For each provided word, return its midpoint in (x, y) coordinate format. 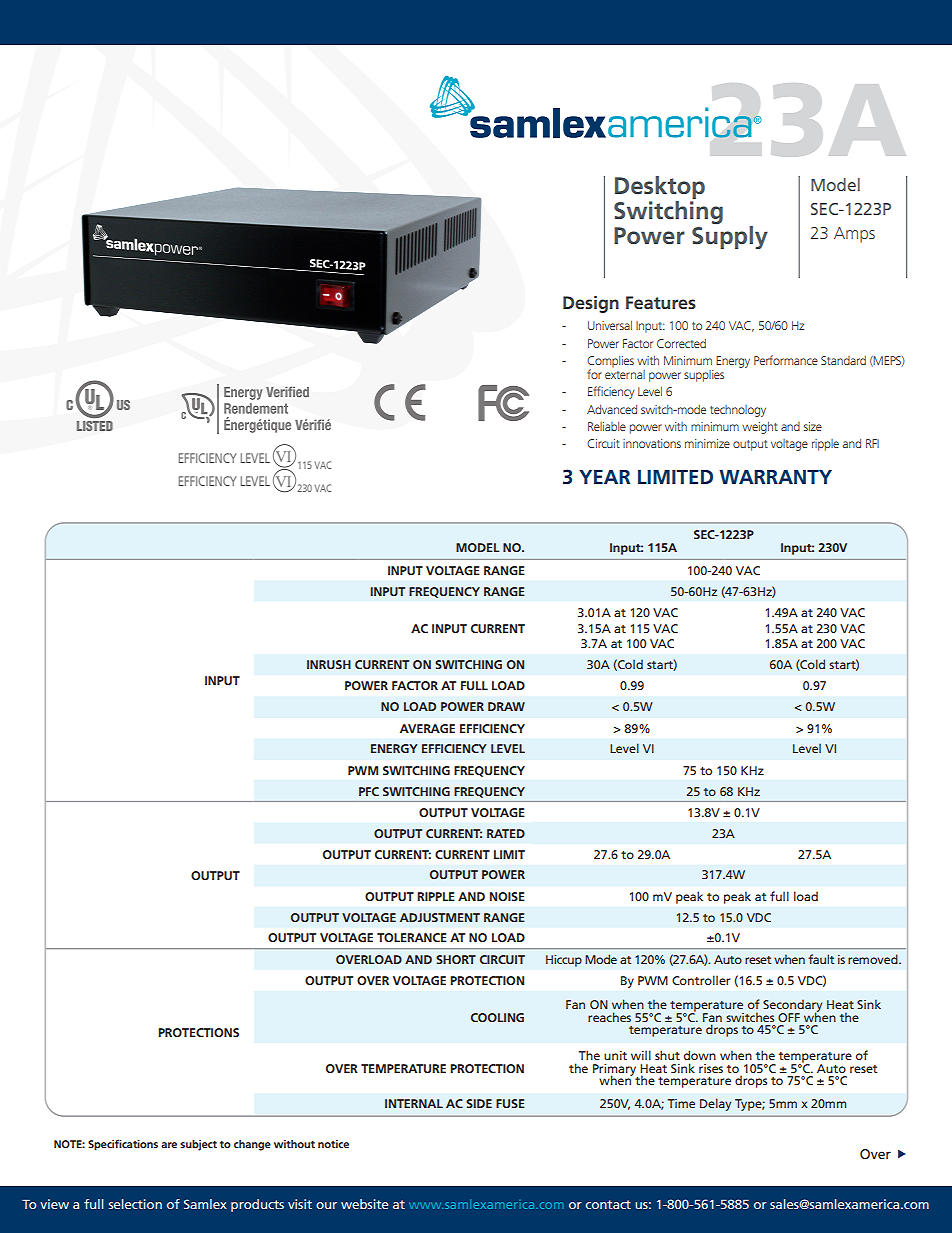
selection (135, 1204)
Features (661, 302)
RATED (506, 833)
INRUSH (329, 664)
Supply (730, 236)
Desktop (660, 187)
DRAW (506, 706)
